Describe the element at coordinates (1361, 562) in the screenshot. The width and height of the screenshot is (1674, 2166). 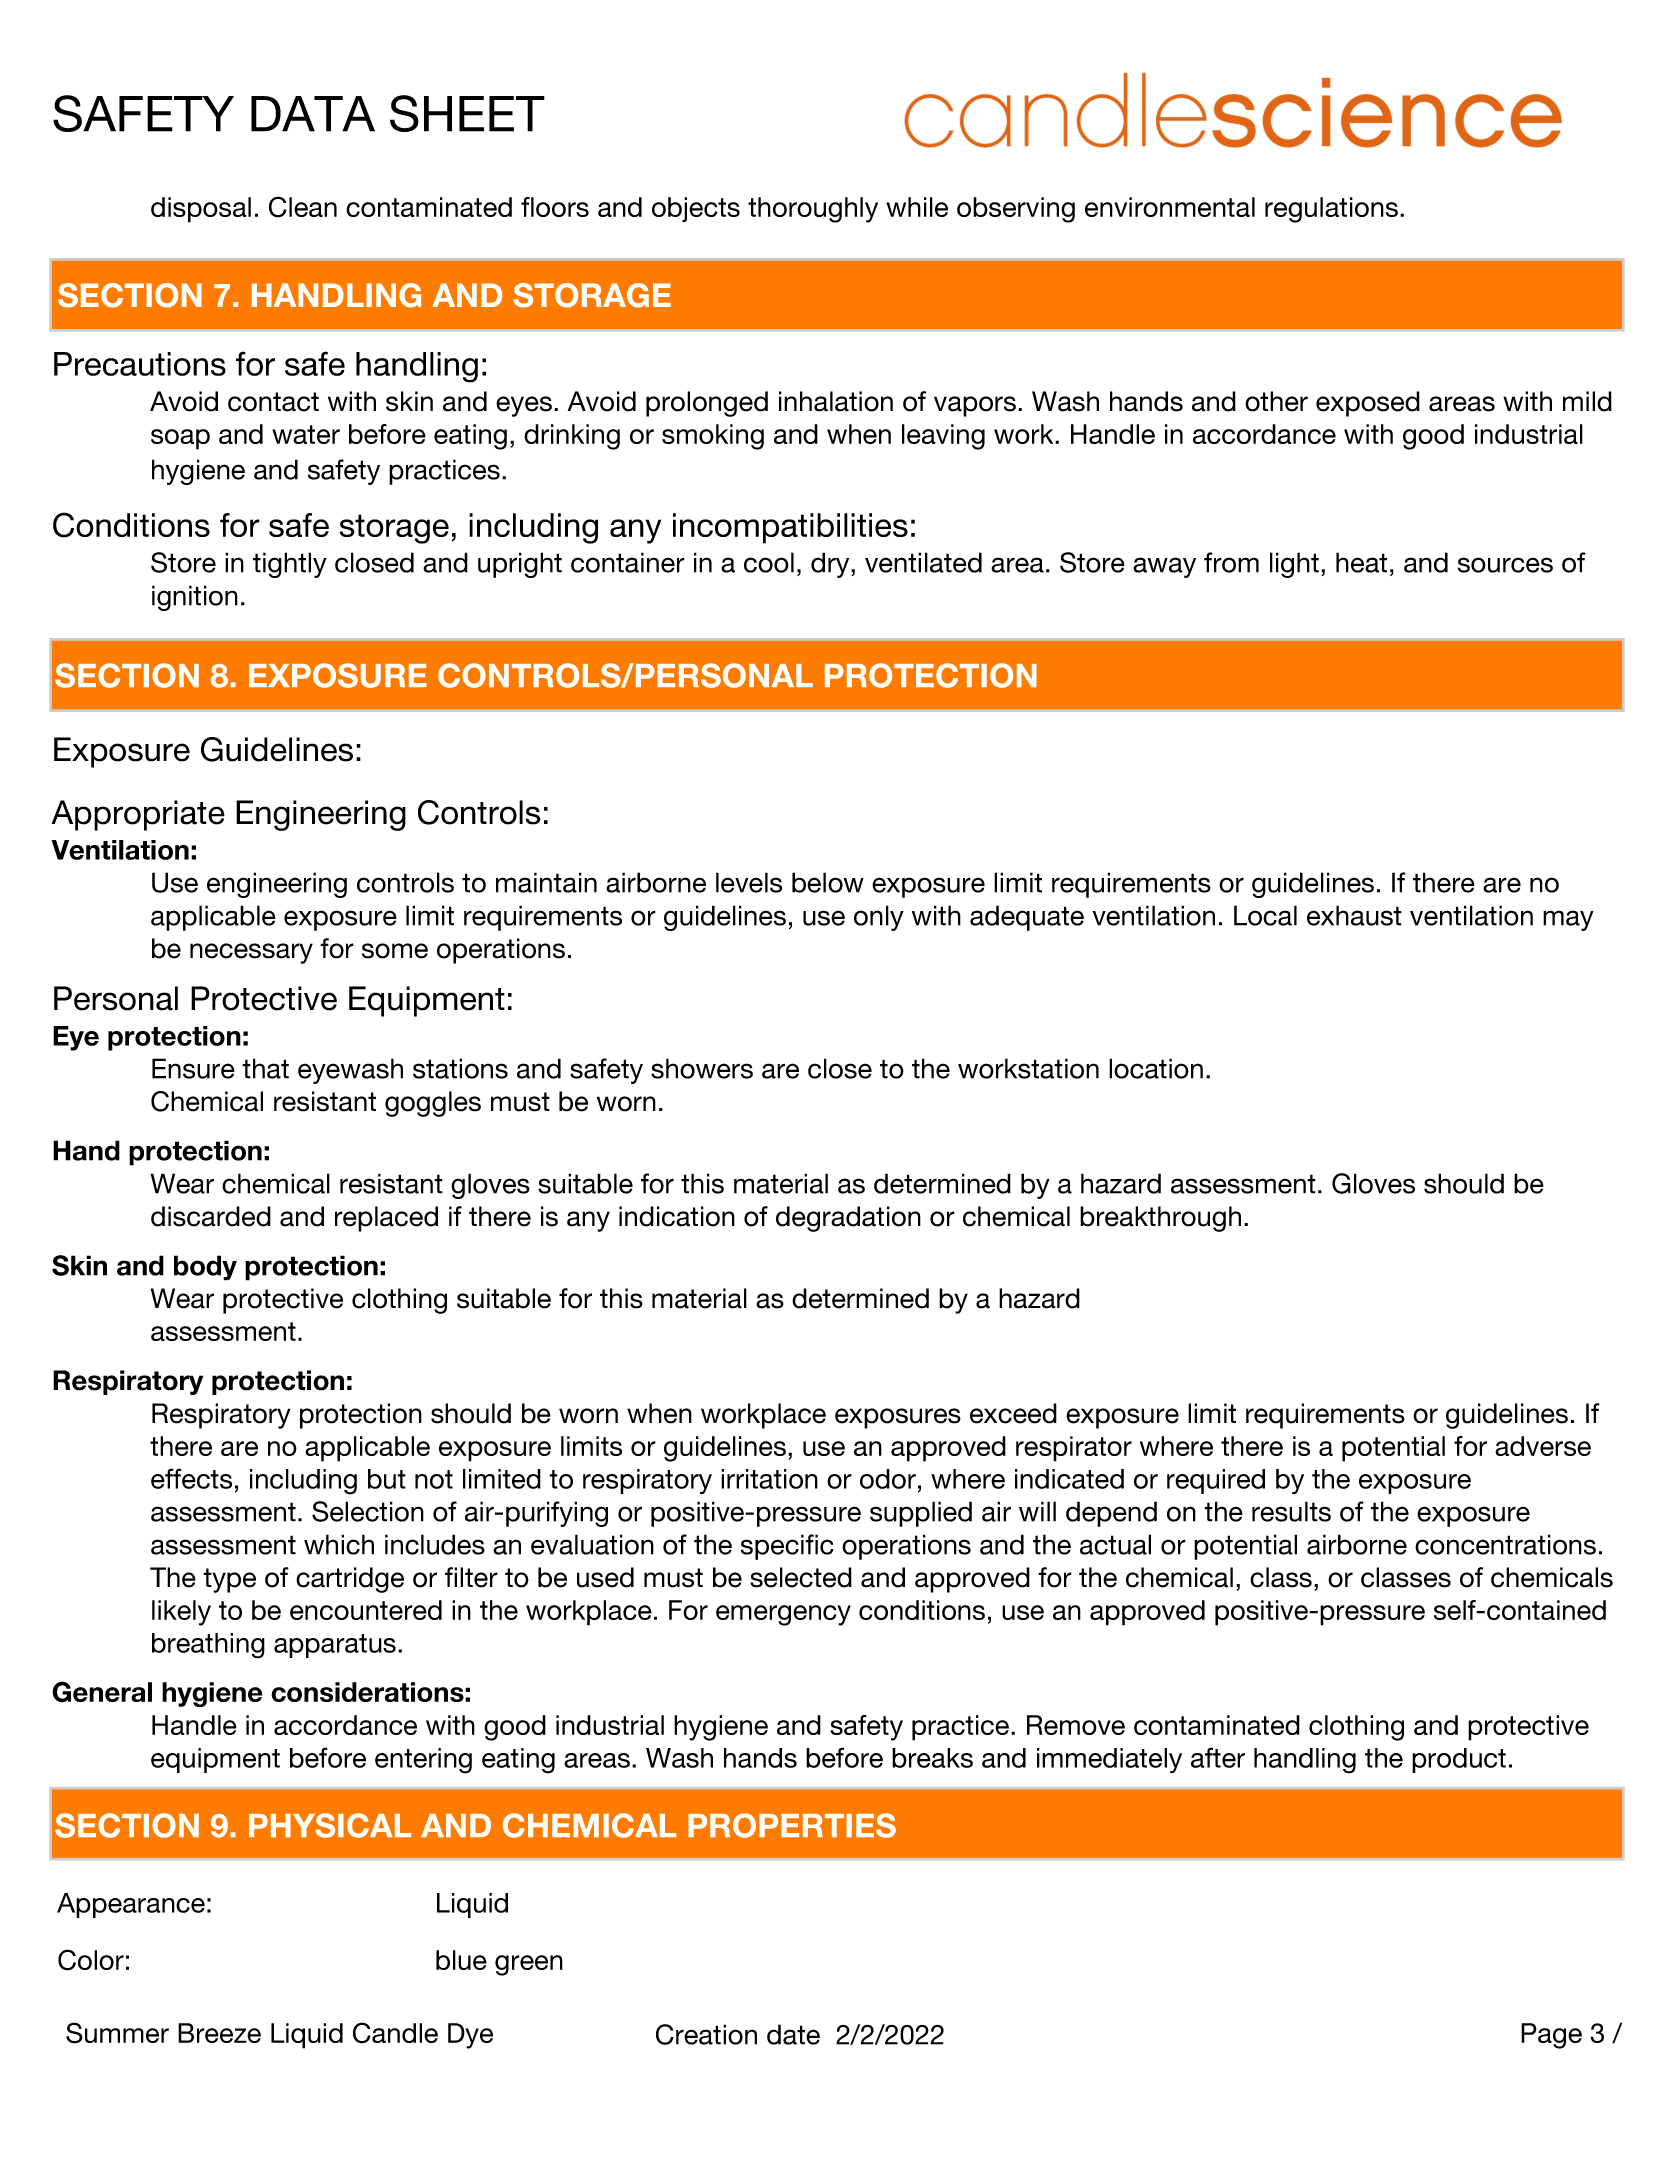
I see `heat` at that location.
